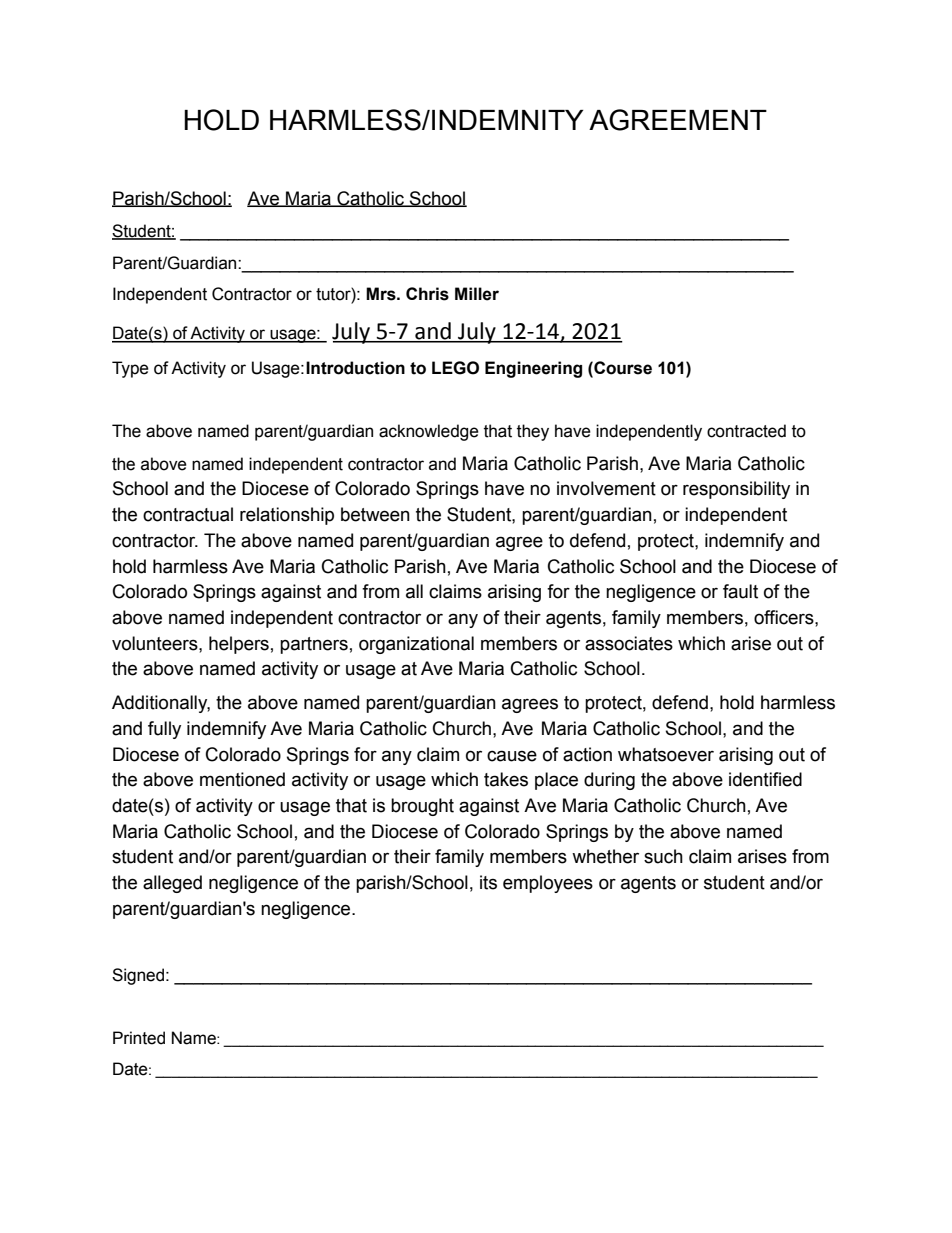 This screenshot has width=952, height=1233. What do you see at coordinates (622, 368) in the screenshot?
I see `Course` at bounding box center [622, 368].
